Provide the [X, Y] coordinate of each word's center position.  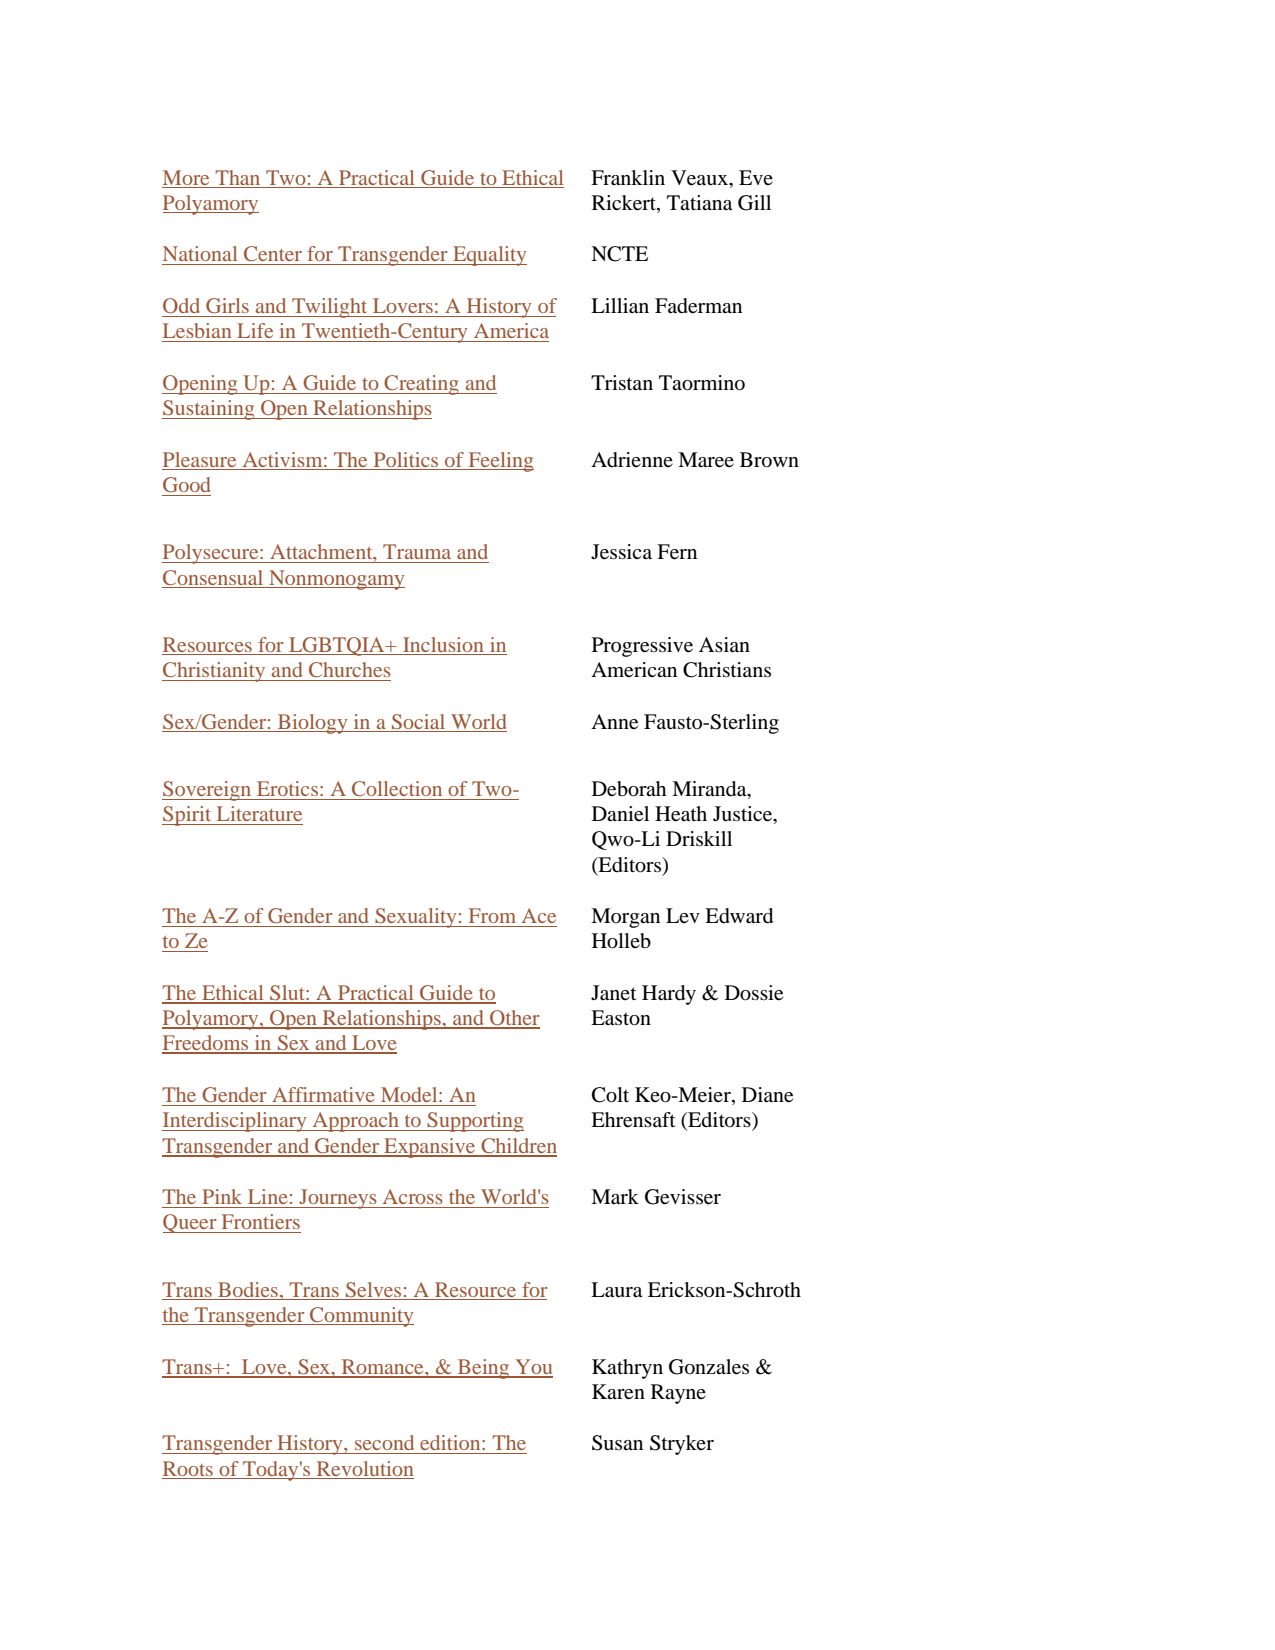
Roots [188, 1468]
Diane [767, 1095]
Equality [489, 256]
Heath [681, 814]
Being [483, 1369]
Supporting [474, 1122]
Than [237, 177]
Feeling [500, 462]
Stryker [682, 1445]
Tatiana [699, 203]
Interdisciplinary [235, 1122]
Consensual [213, 578]
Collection [397, 789]
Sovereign [208, 791]
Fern [677, 552]
